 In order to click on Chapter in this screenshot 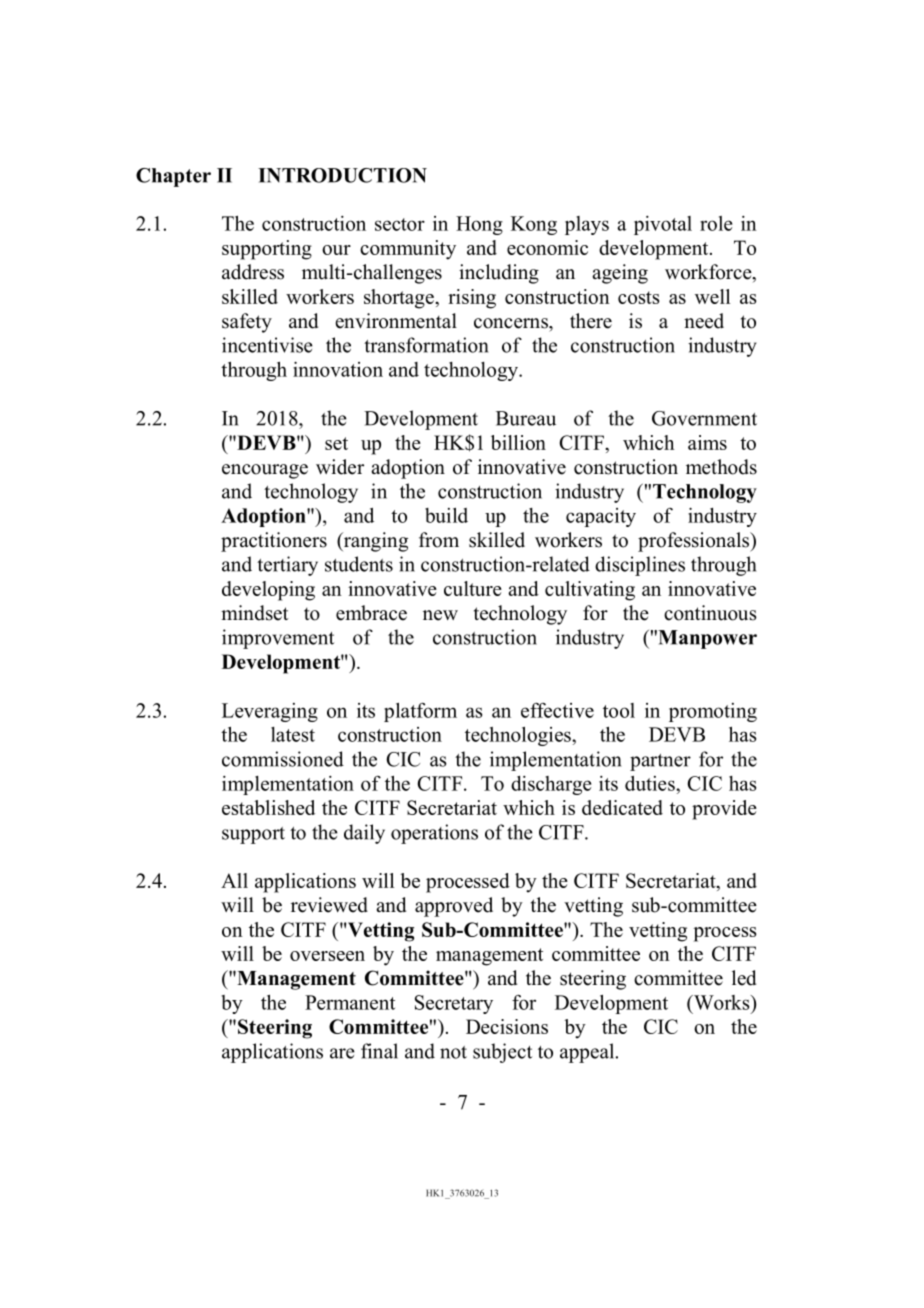, I will do `click(173, 177)`.
